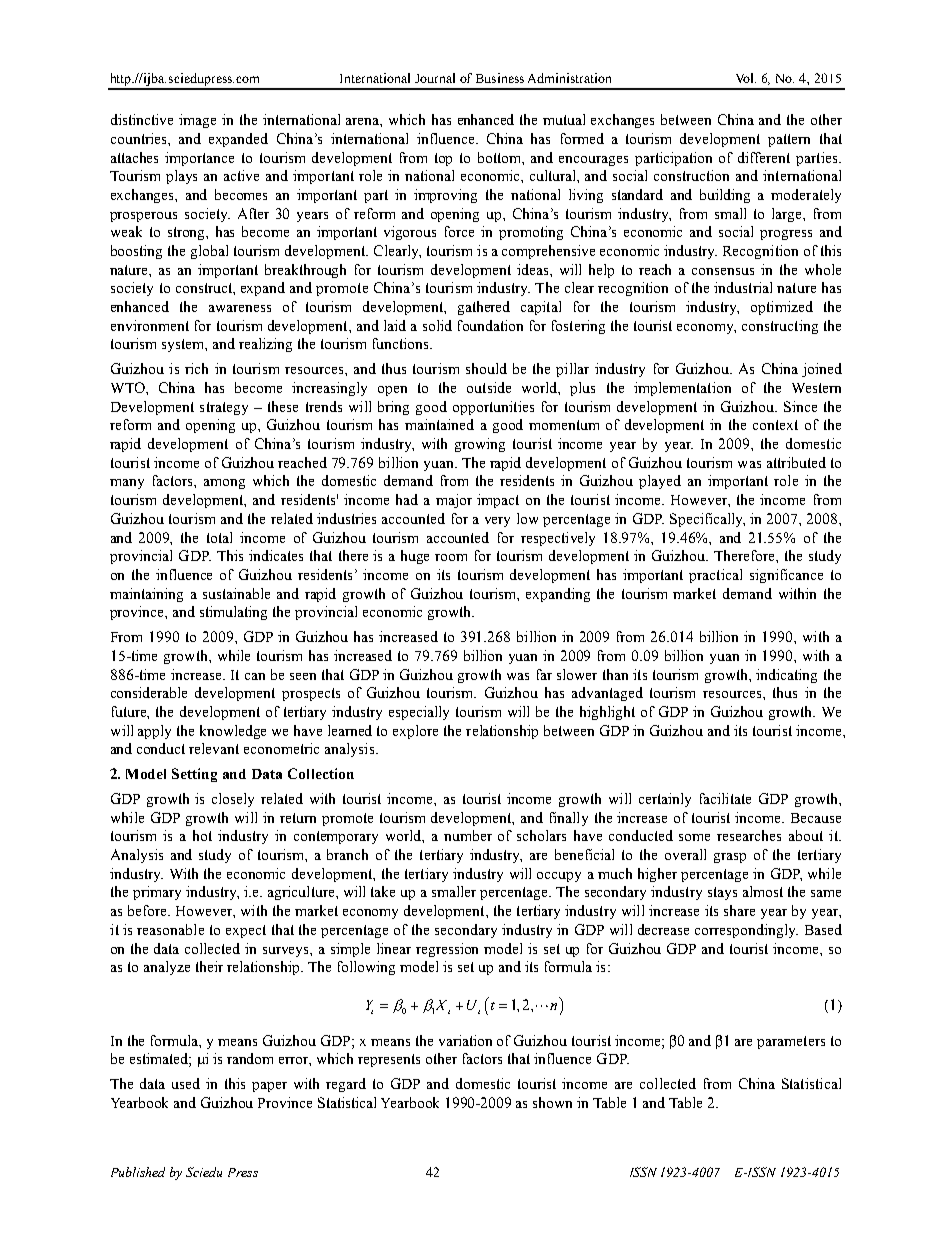 Image resolution: width=952 pixels, height=1233 pixels. I want to click on closely, so click(233, 800).
